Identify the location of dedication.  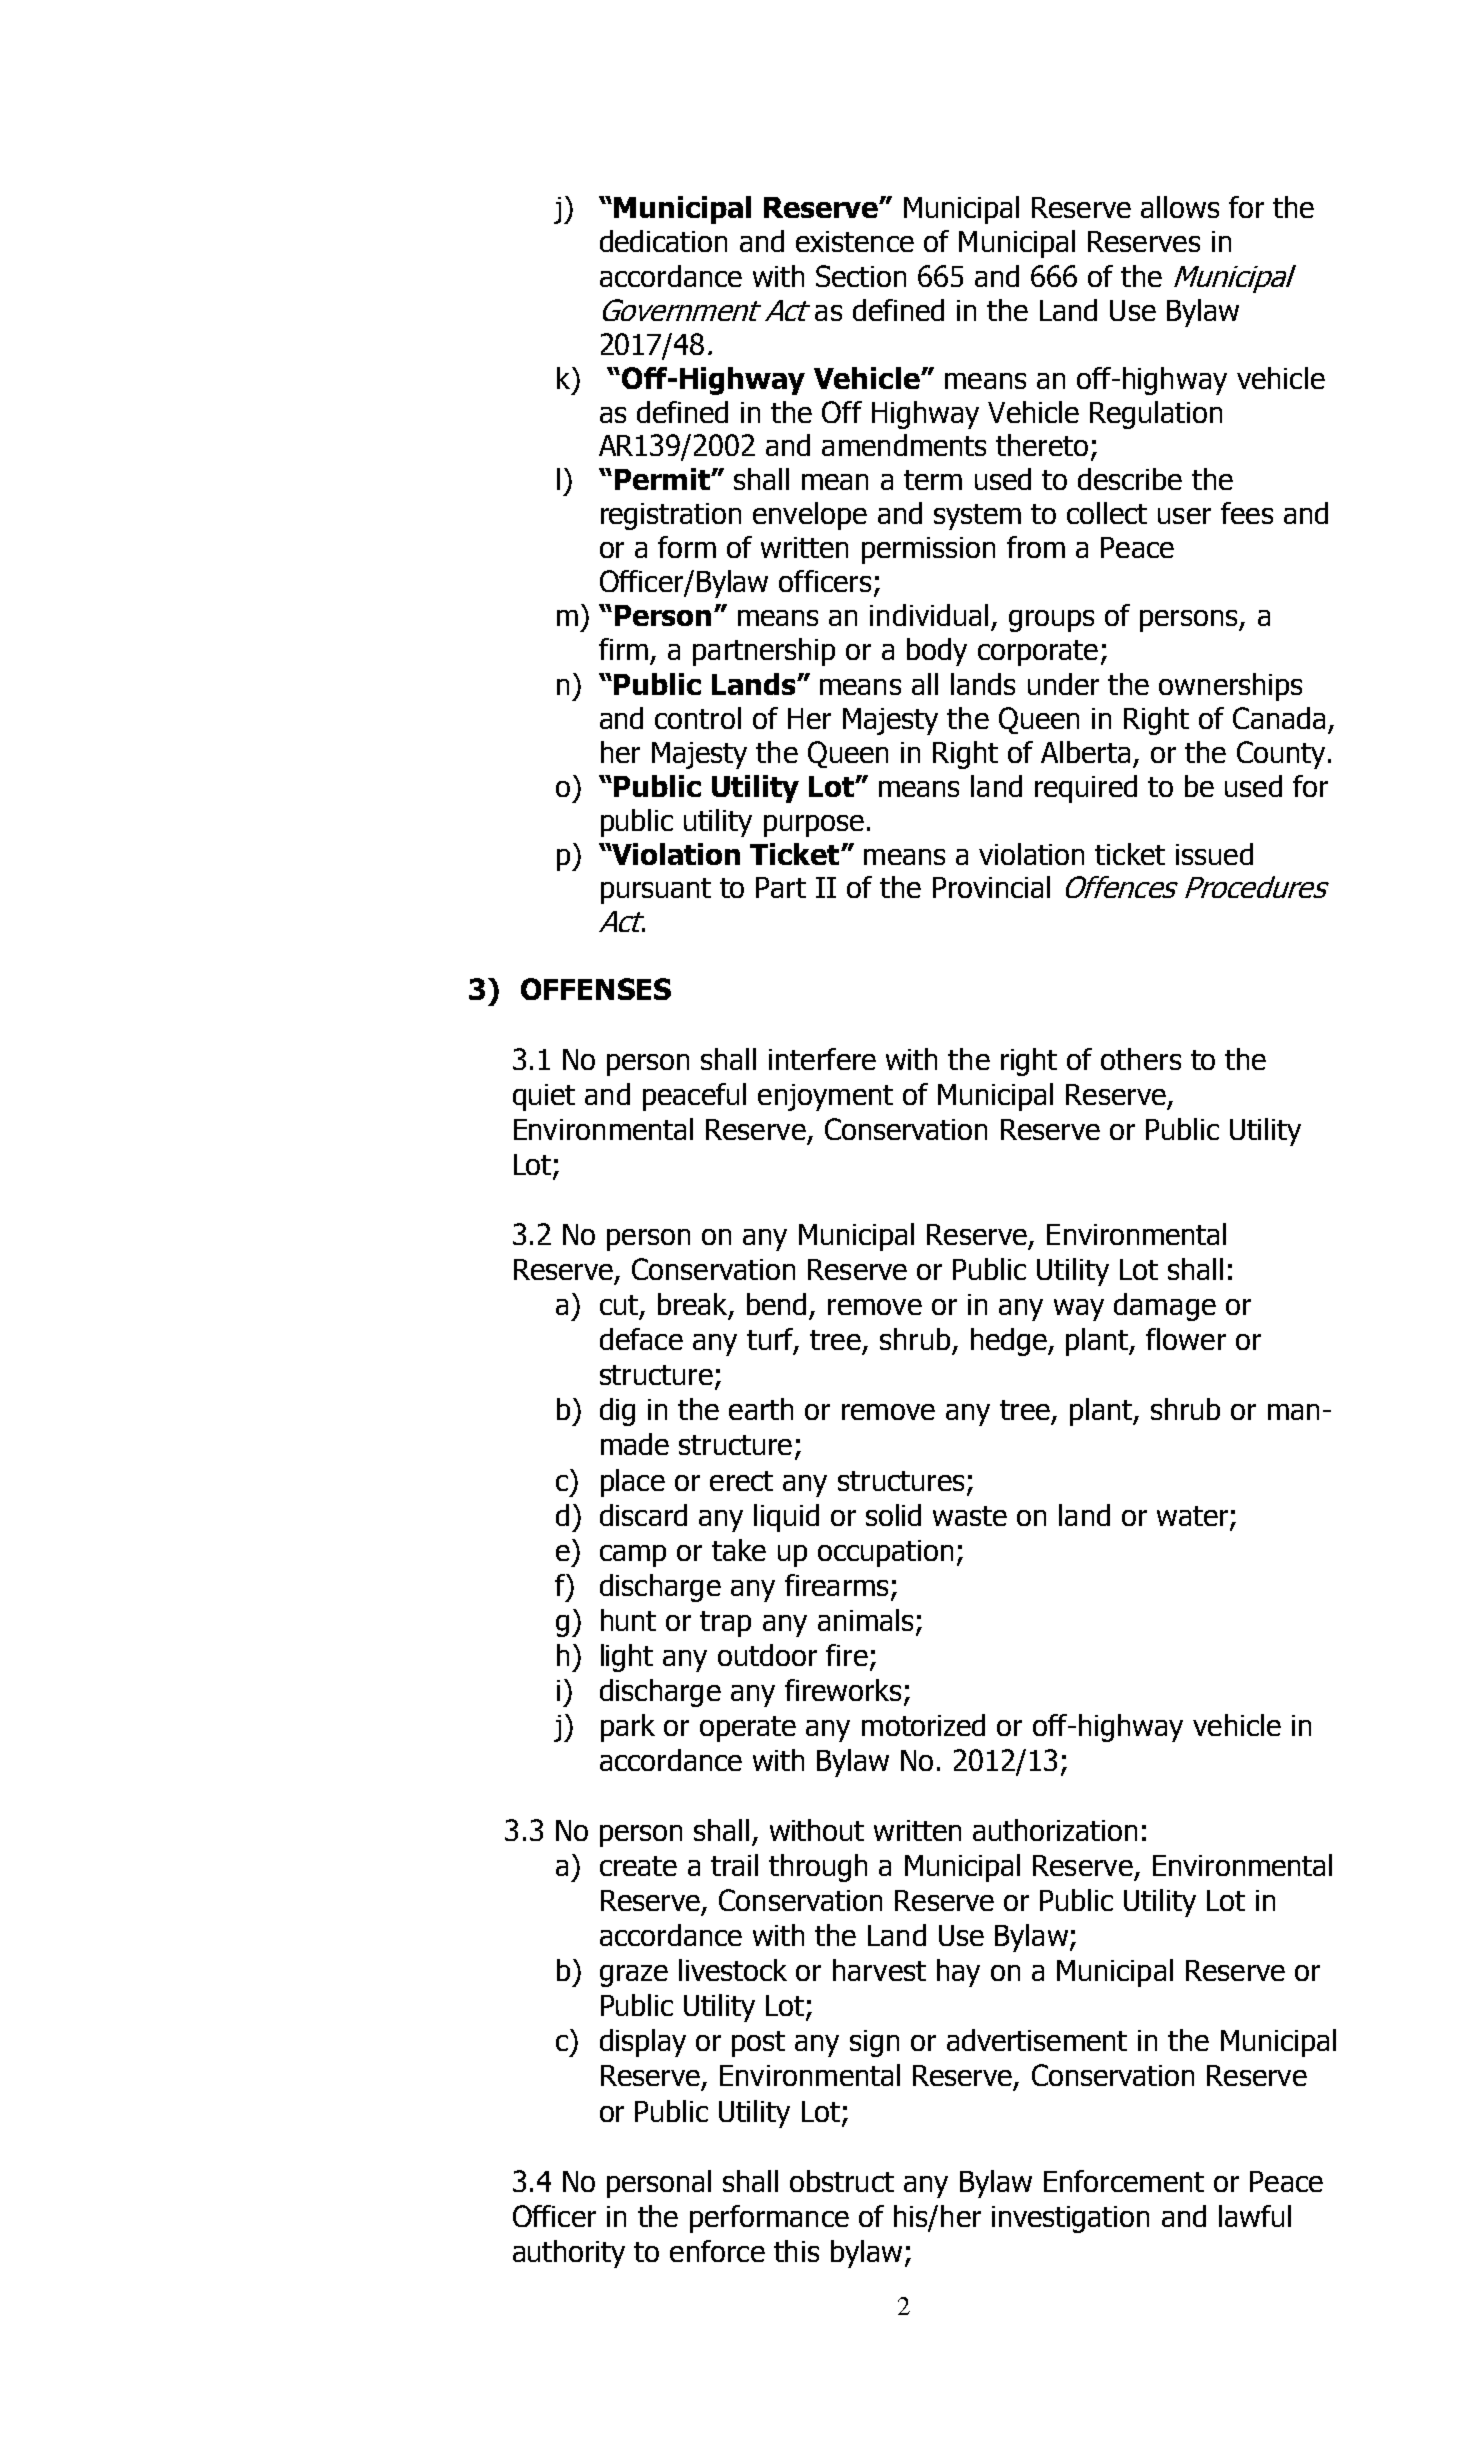
(663, 241).
